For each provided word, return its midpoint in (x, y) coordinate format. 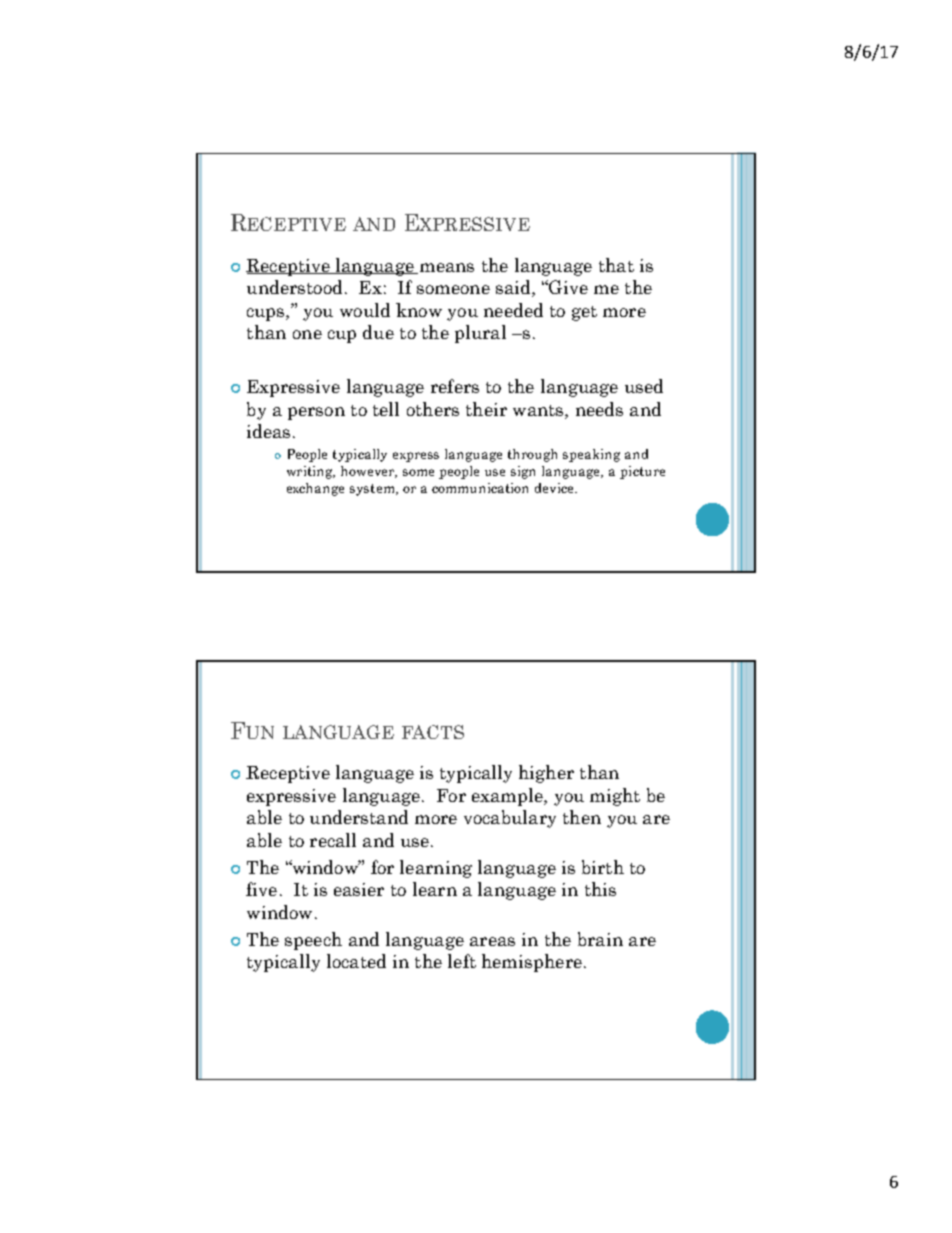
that (616, 265)
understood (294, 287)
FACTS (433, 732)
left (462, 961)
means (447, 267)
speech (313, 941)
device (556, 488)
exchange (315, 489)
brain (600, 939)
